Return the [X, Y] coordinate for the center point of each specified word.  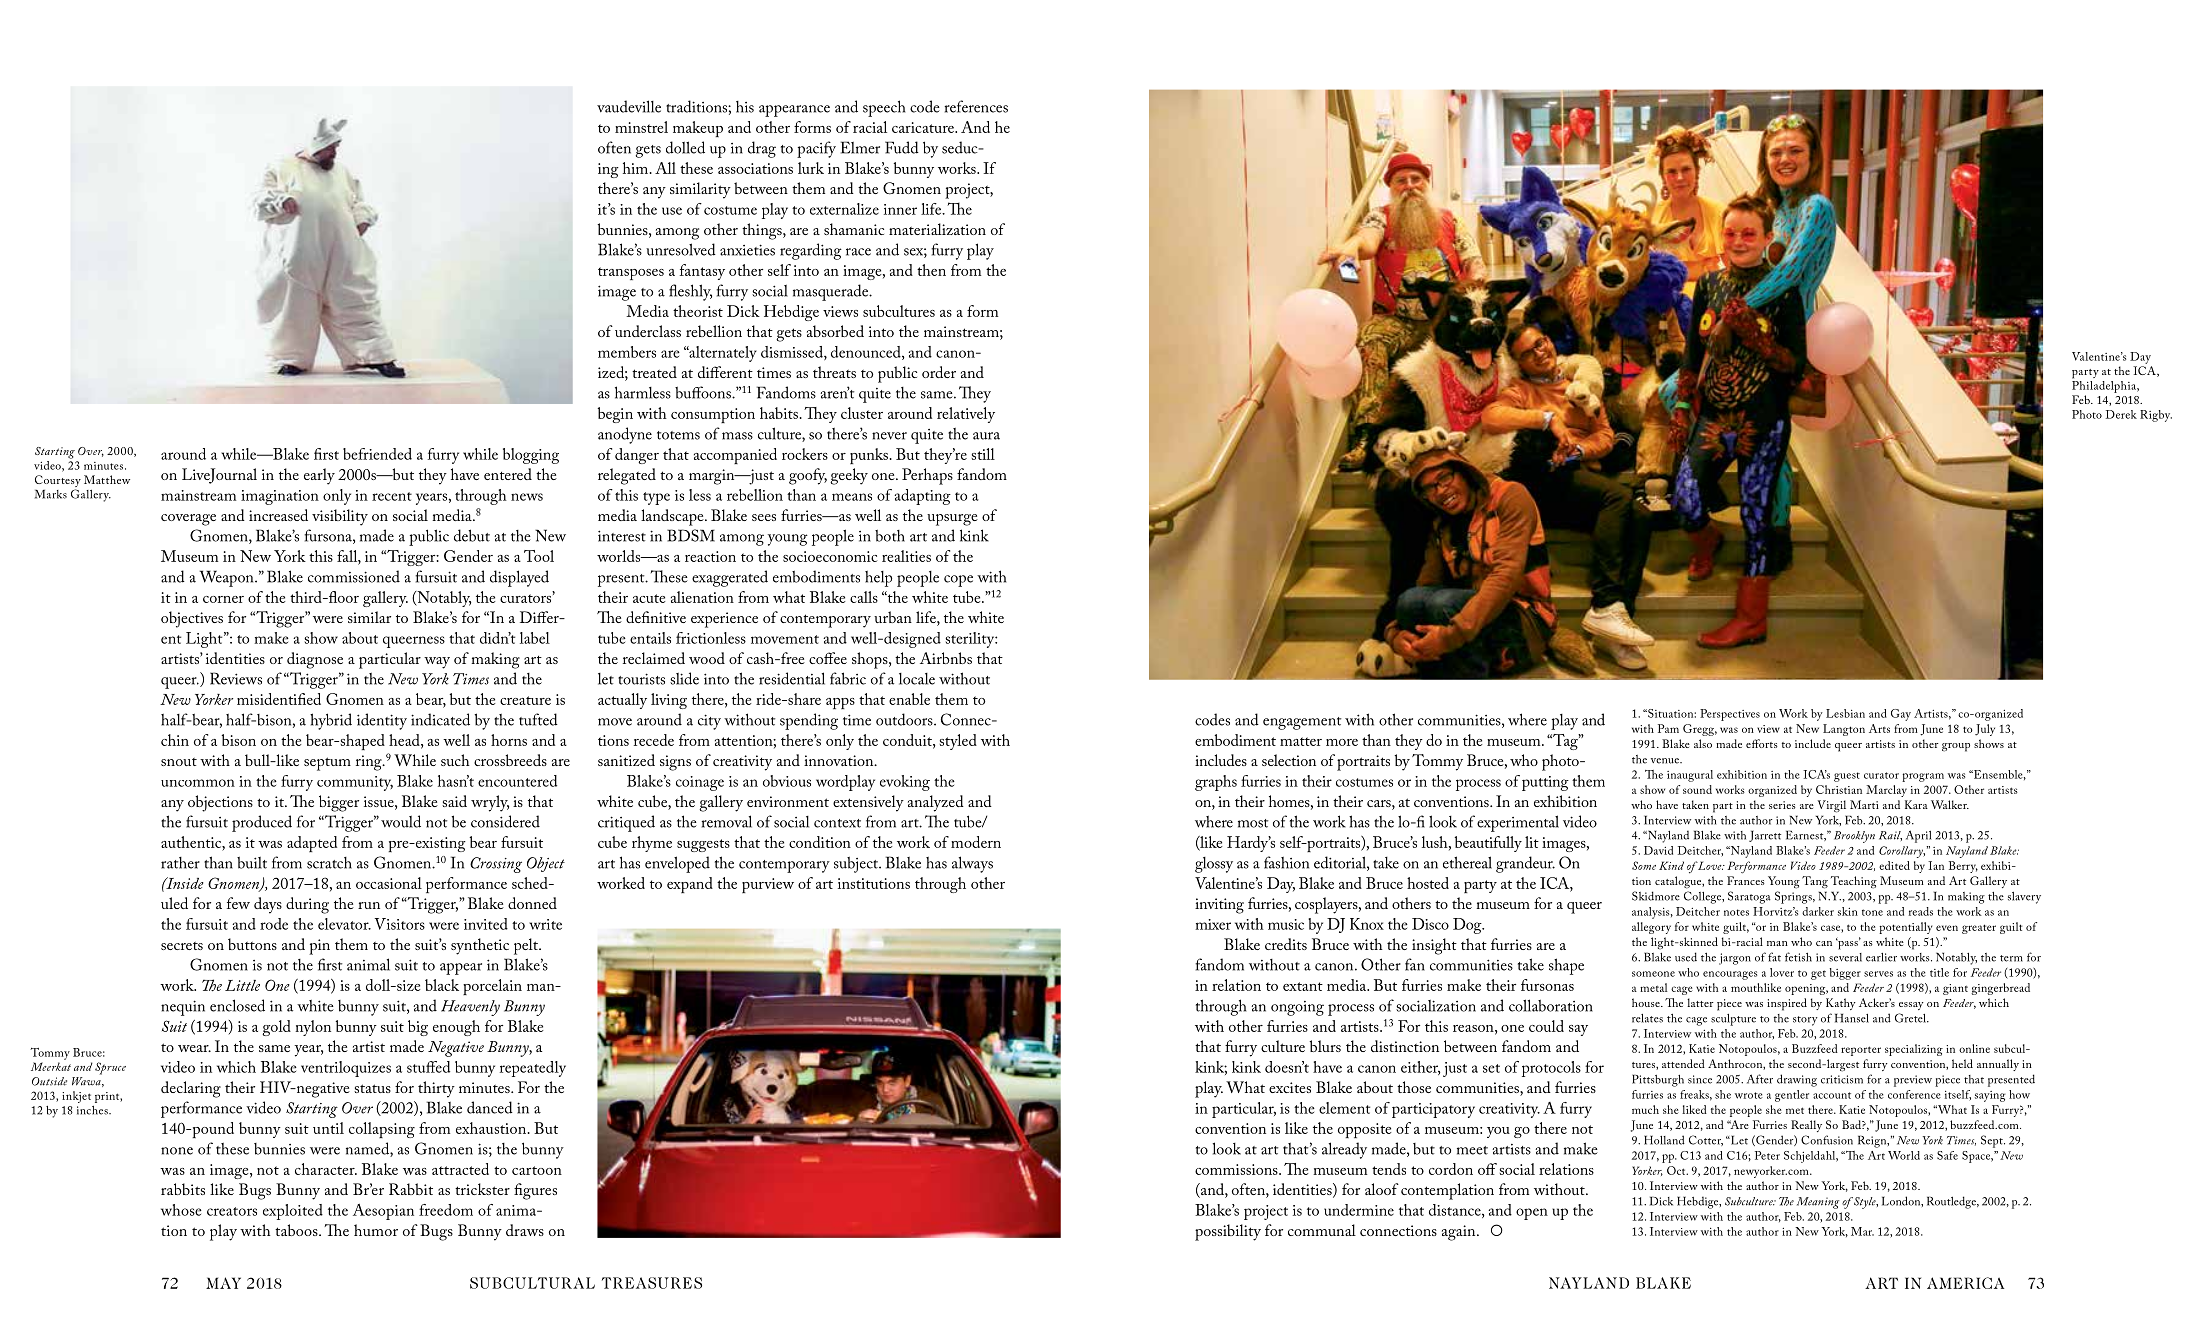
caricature [924, 127]
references [976, 106]
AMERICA [1965, 1283]
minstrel [641, 127]
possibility [1228, 1232]
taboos [297, 1230]
